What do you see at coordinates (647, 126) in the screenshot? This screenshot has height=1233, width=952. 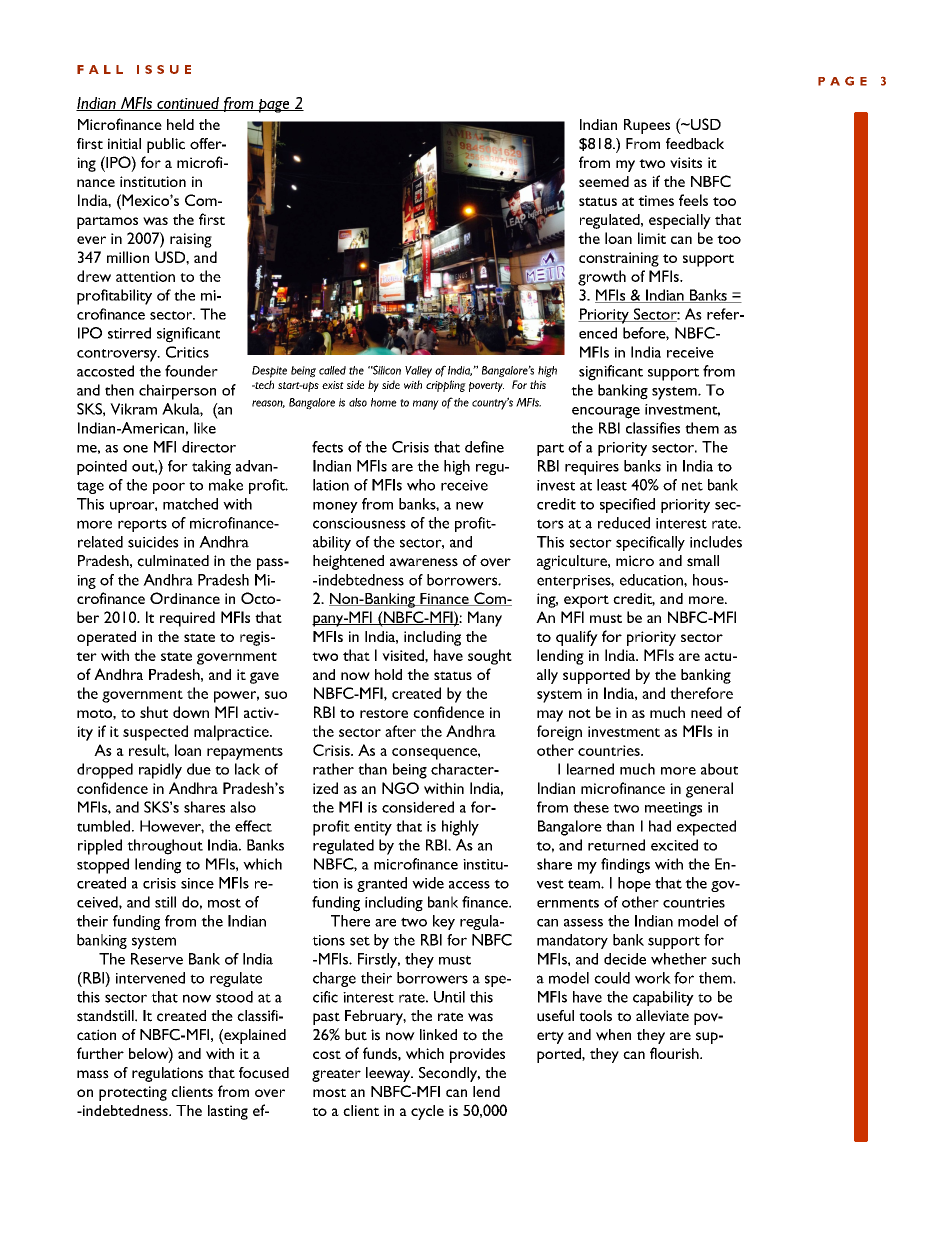 I see `Rupees` at bounding box center [647, 126].
